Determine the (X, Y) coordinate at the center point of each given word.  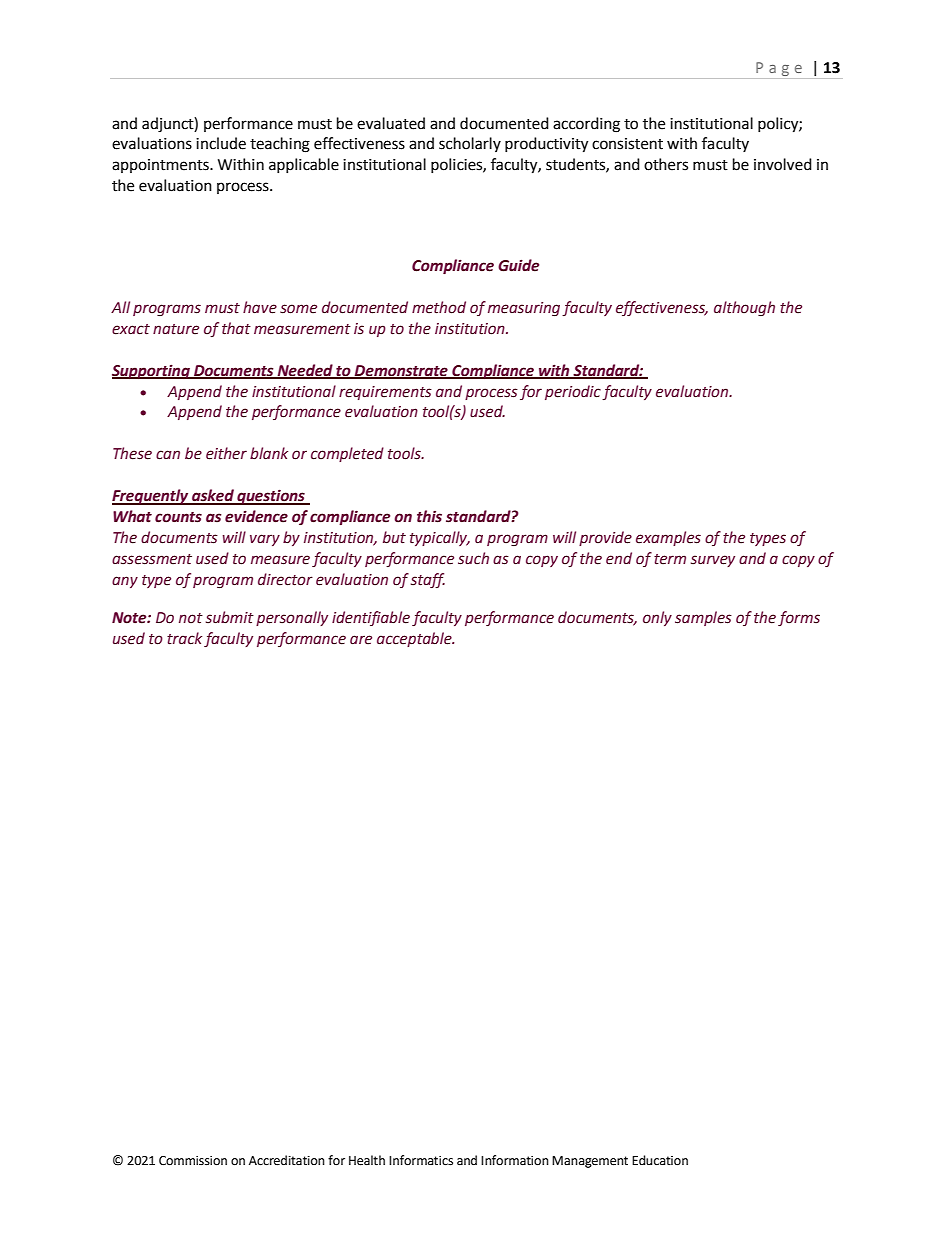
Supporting (152, 371)
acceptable (415, 639)
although (744, 308)
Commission (193, 1161)
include (221, 143)
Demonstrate (401, 371)
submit (230, 617)
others (666, 164)
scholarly (470, 144)
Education (660, 1160)
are (361, 640)
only (657, 618)
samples (703, 618)
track (184, 638)
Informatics (421, 1160)
